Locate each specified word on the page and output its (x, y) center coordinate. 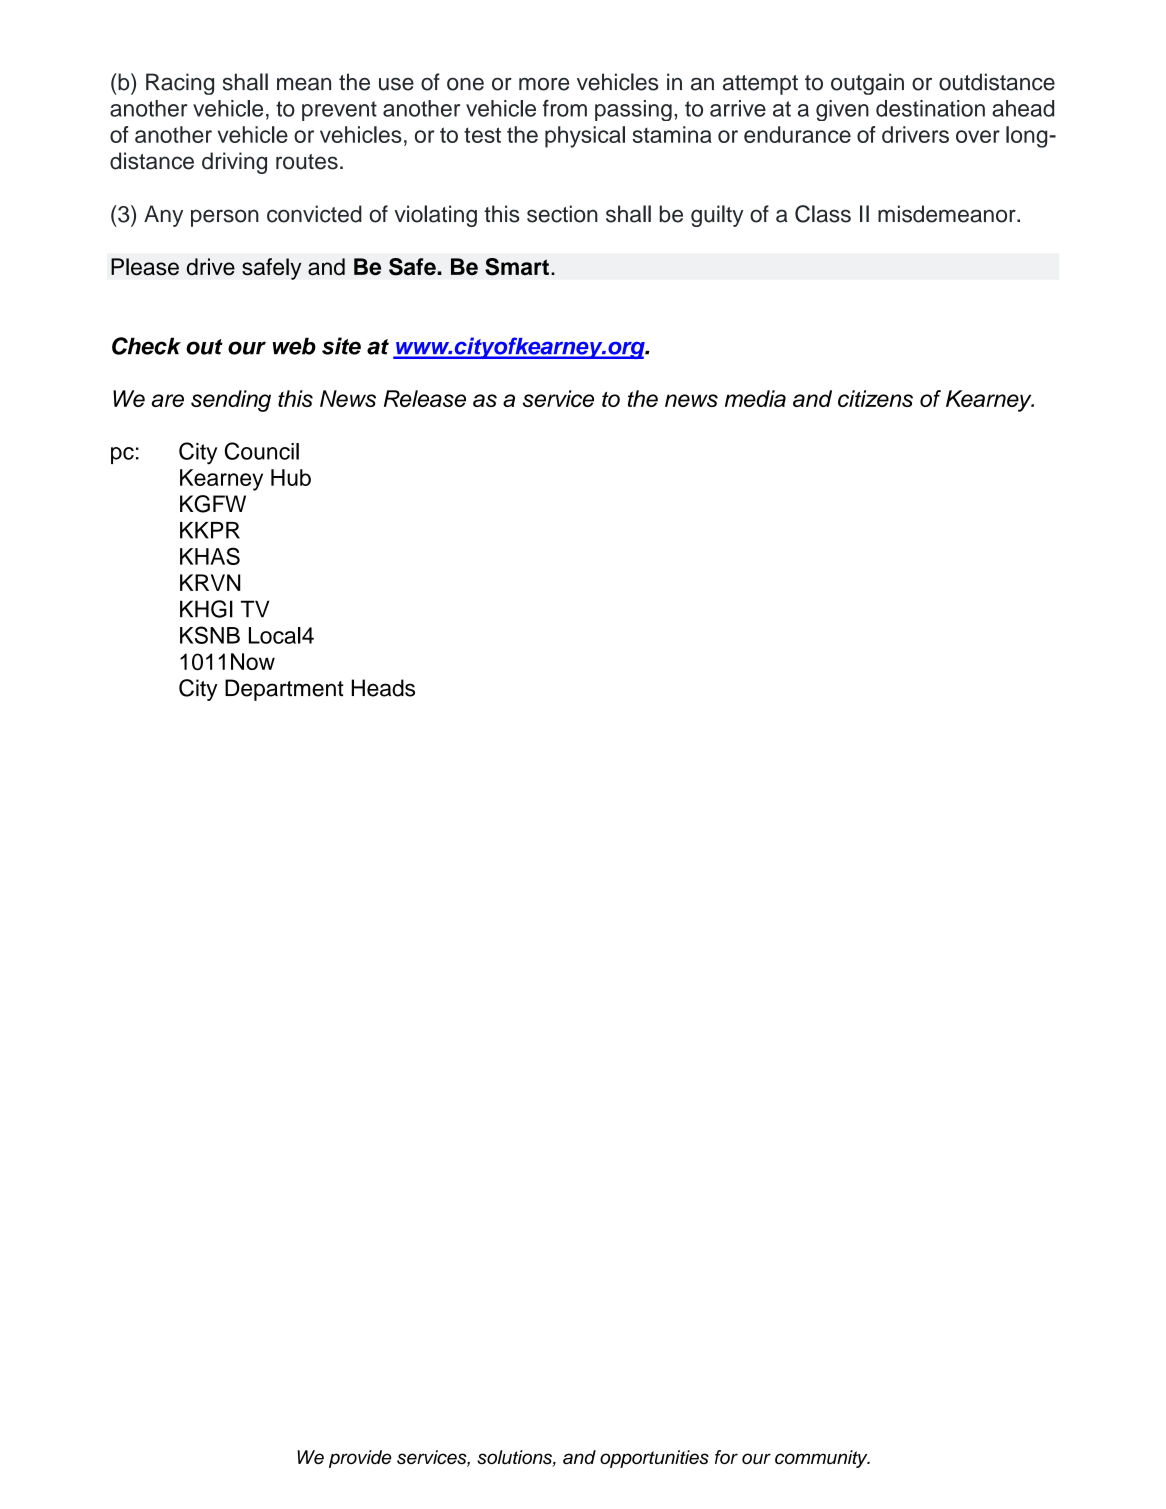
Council (262, 451)
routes (307, 162)
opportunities (654, 1459)
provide (360, 1459)
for (726, 1457)
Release (425, 398)
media (755, 398)
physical (585, 137)
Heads (383, 688)
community (822, 1459)
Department (284, 690)
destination (930, 108)
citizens (875, 398)
